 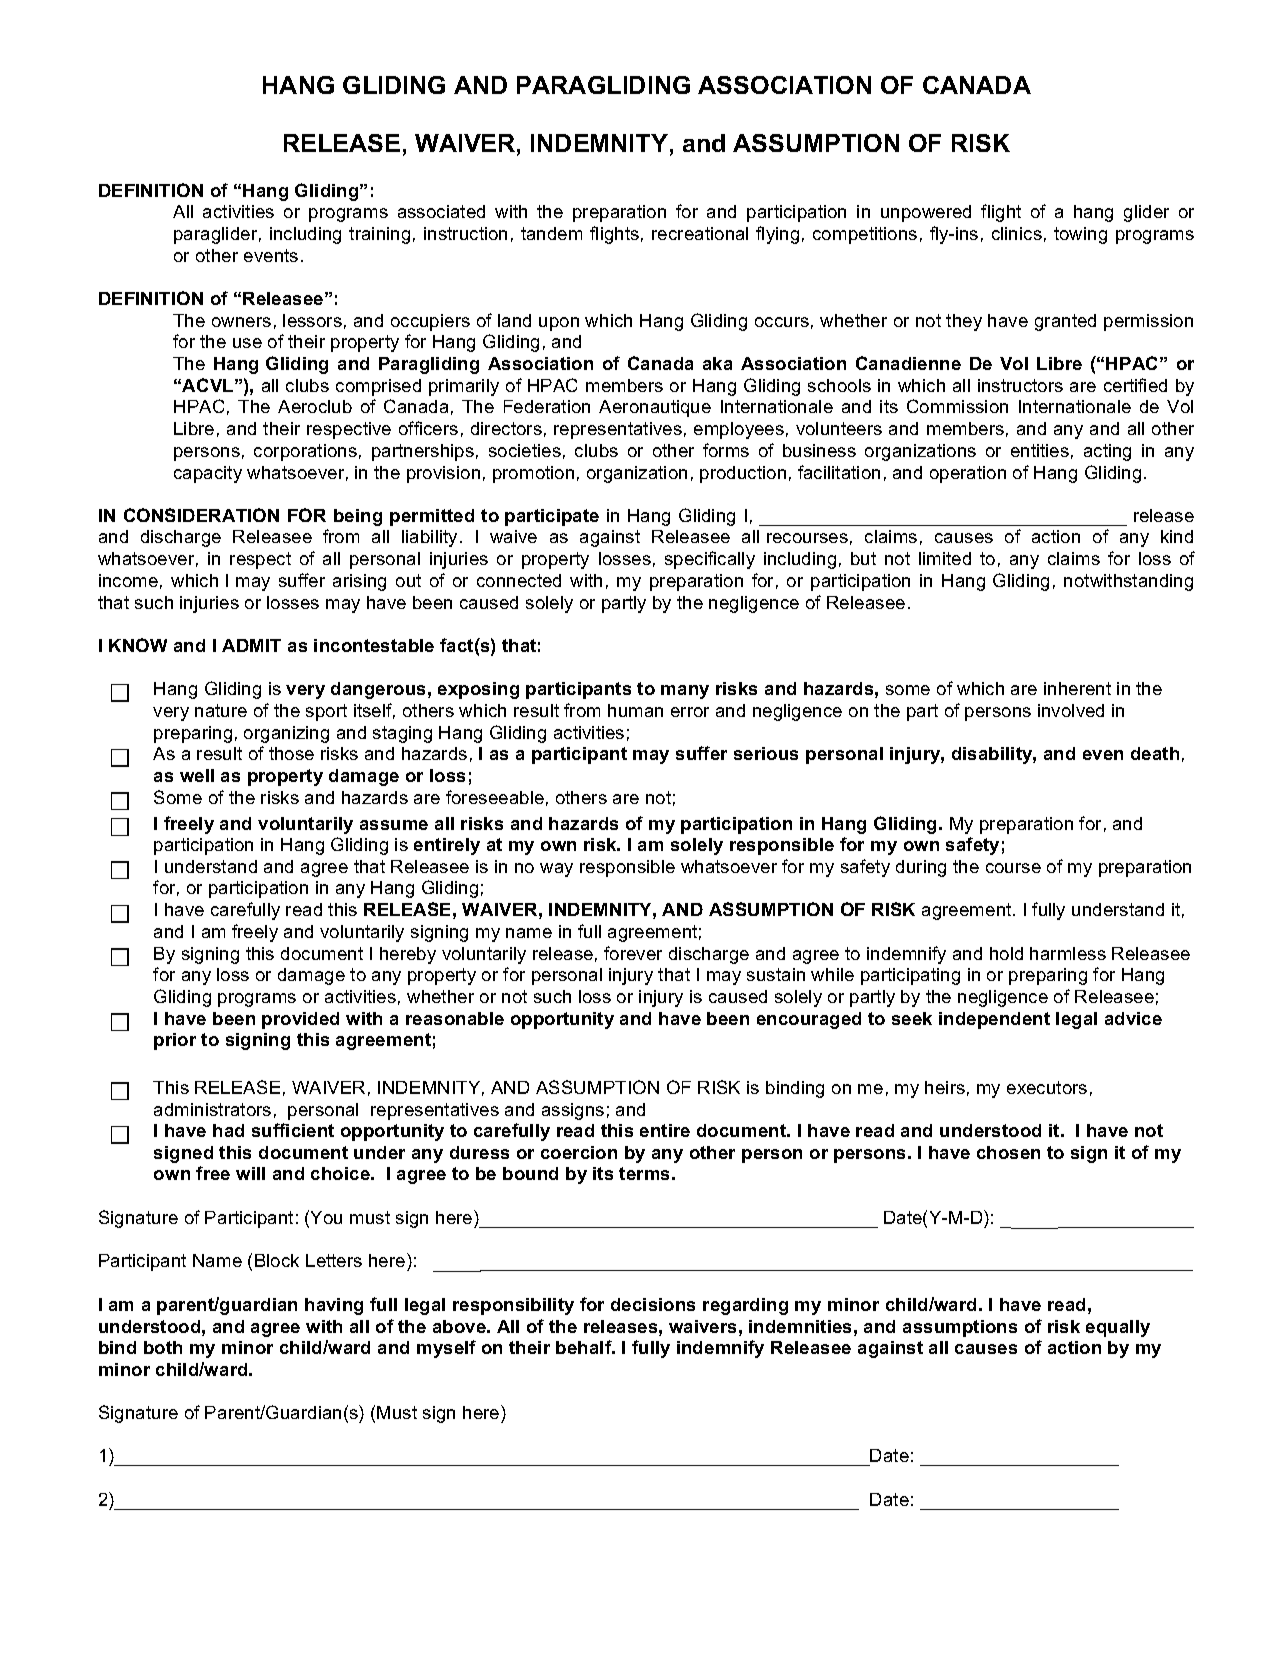 I want to click on serious, so click(x=766, y=753).
